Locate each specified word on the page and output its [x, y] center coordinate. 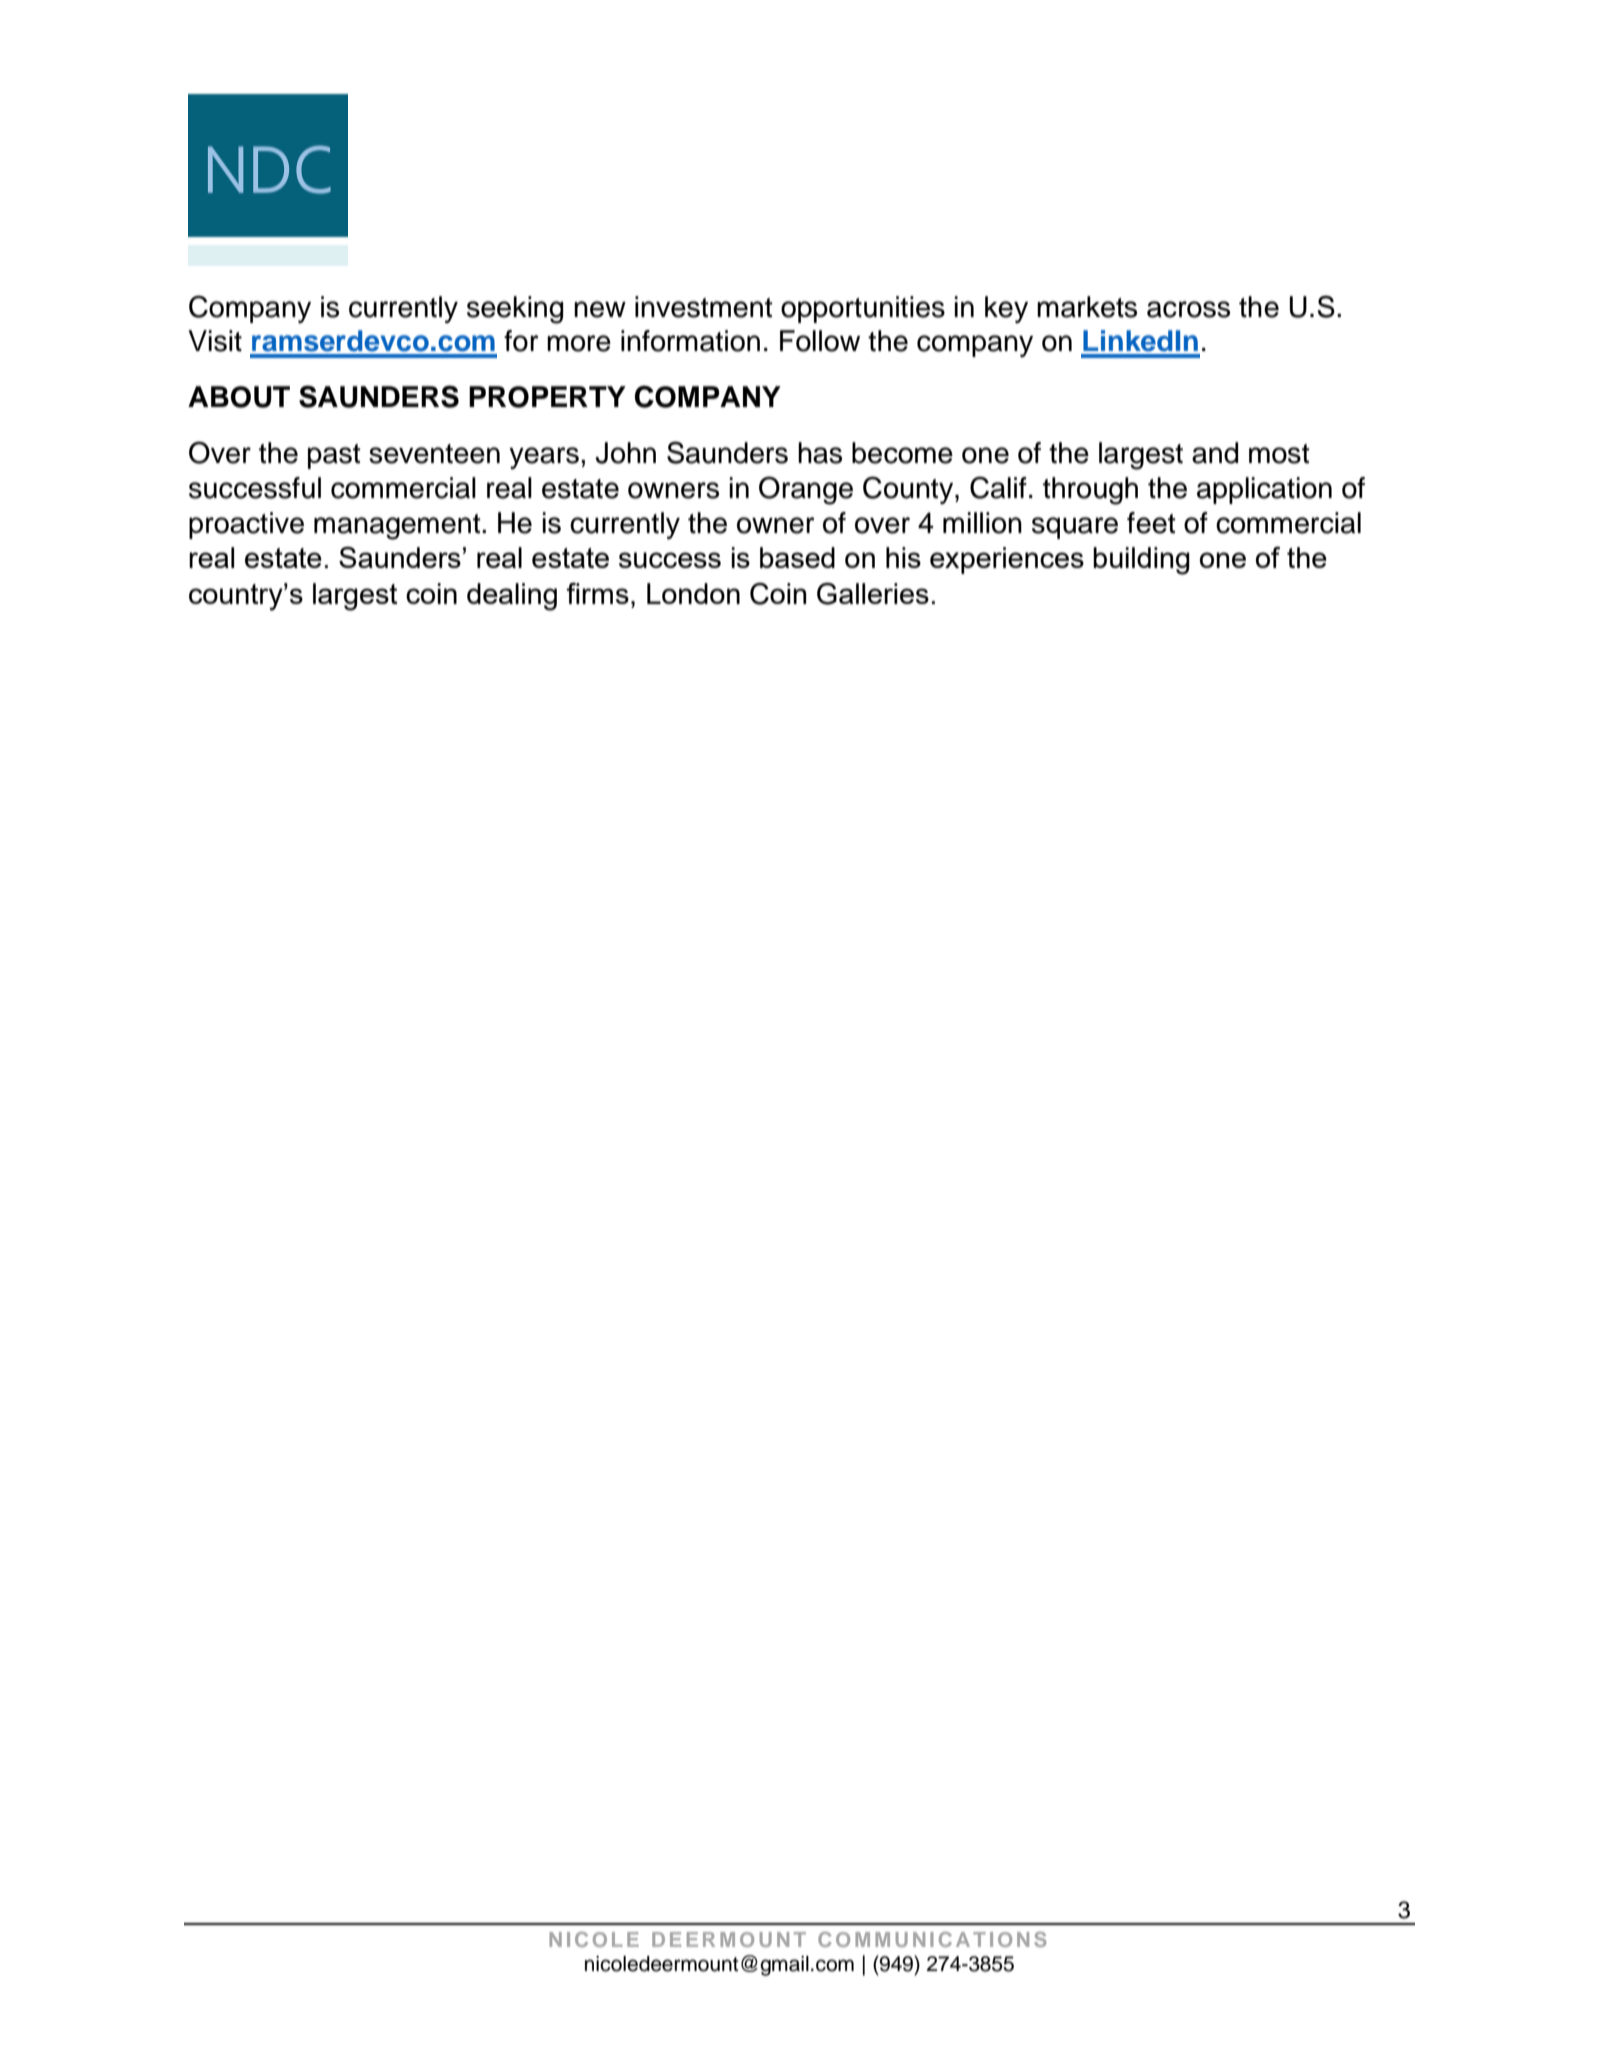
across [1188, 309]
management [398, 527]
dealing [512, 597]
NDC [269, 169]
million [982, 523]
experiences [1007, 560]
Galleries [873, 594]
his [903, 557]
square [1075, 528]
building [1141, 561]
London [693, 593]
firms [597, 593]
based [797, 557]
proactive [246, 525]
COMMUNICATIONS [932, 1939]
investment [704, 307]
